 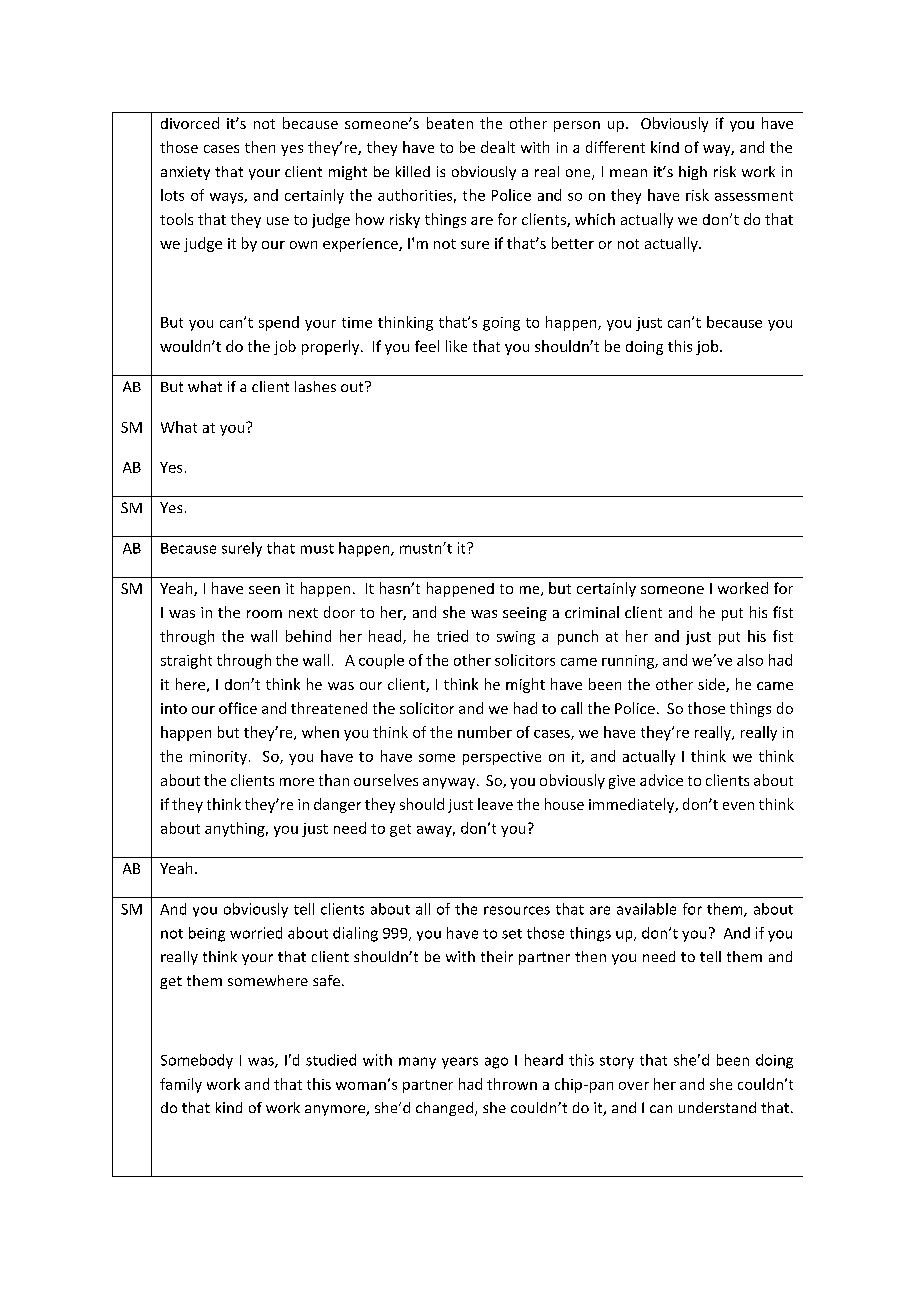 What do you see at coordinates (498, 147) in the screenshot?
I see `dealt` at bounding box center [498, 147].
